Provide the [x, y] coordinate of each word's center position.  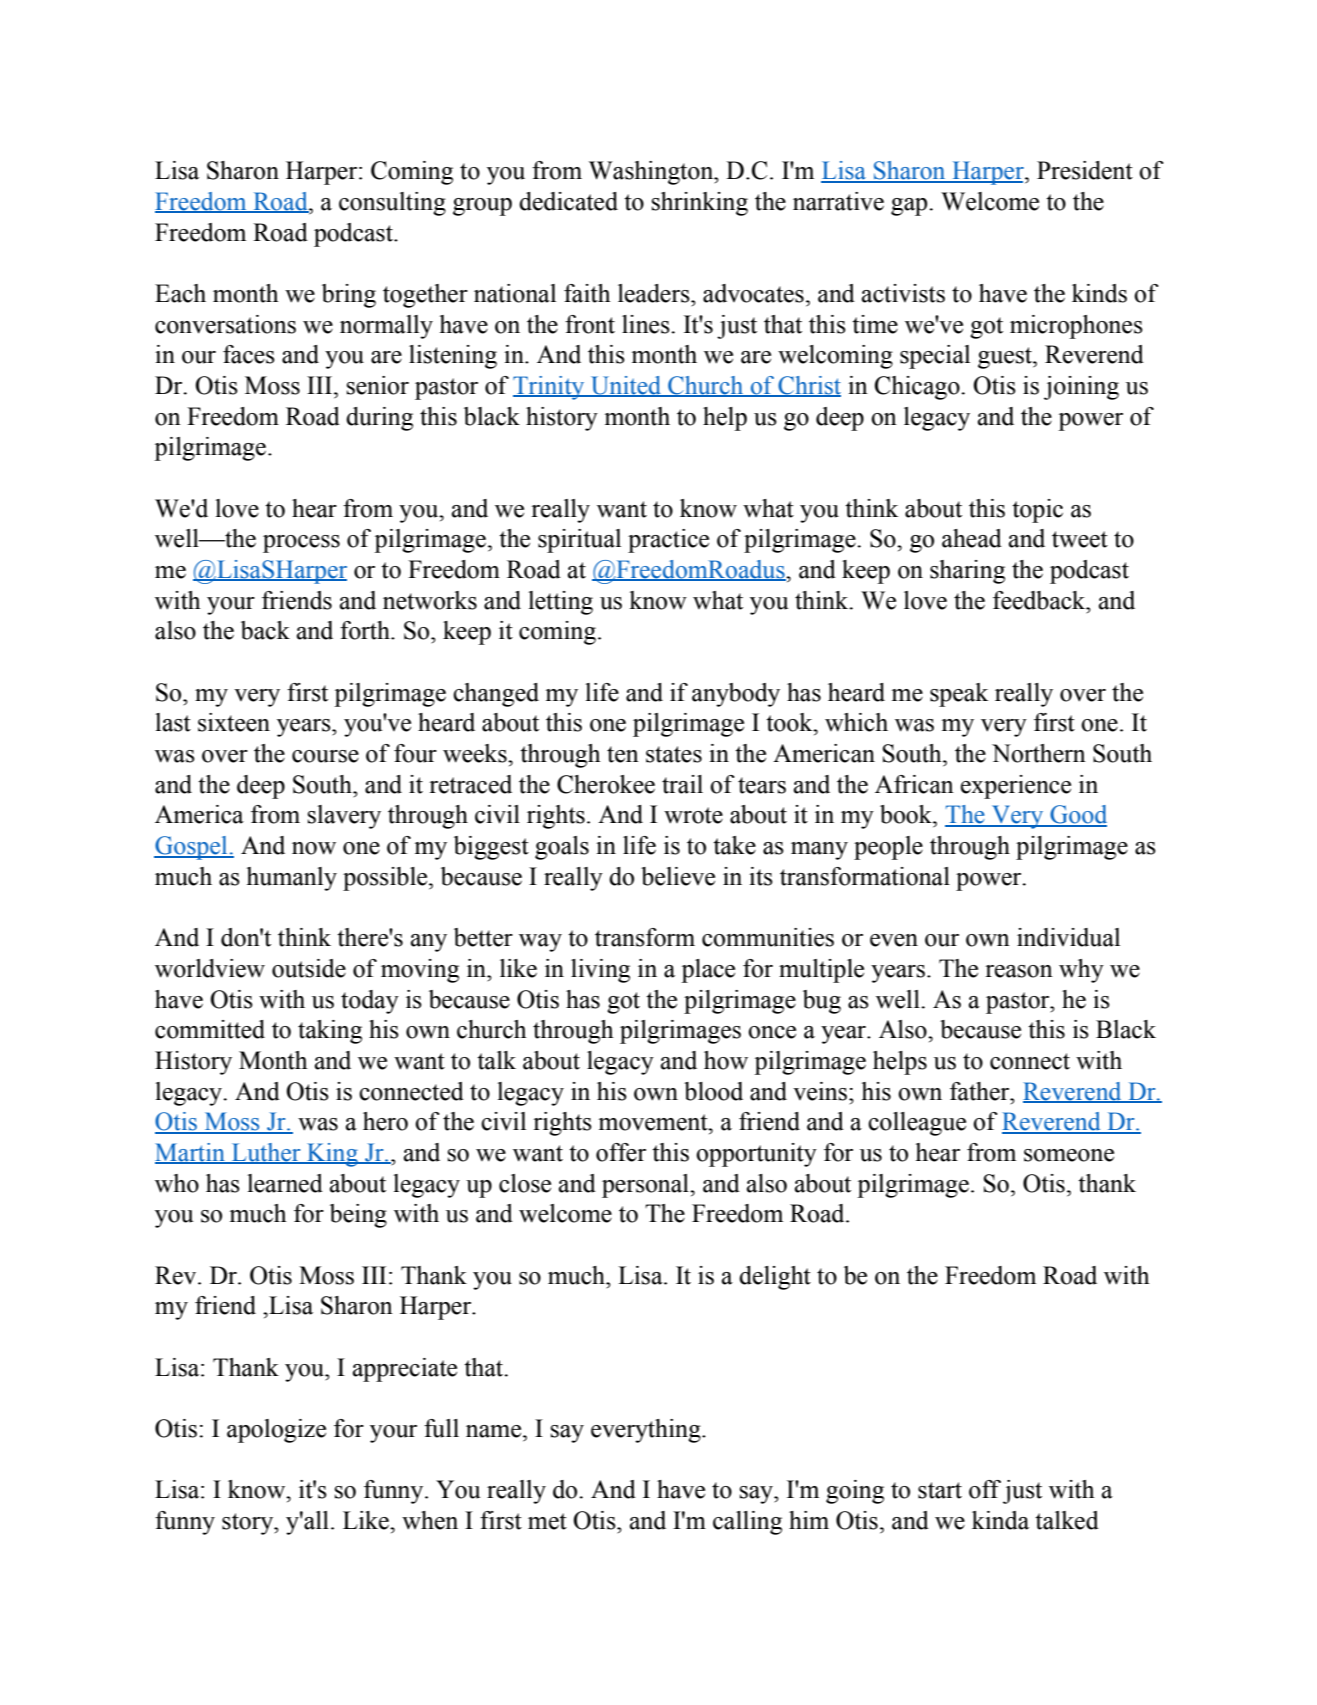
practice [668, 541]
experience [1016, 787]
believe [678, 876]
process [301, 544]
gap [910, 207]
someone [1069, 1155]
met [547, 1521]
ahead [972, 538]
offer [621, 1152]
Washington [652, 173]
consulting [392, 204]
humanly [292, 879]
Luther [266, 1153]
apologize [276, 1431]
